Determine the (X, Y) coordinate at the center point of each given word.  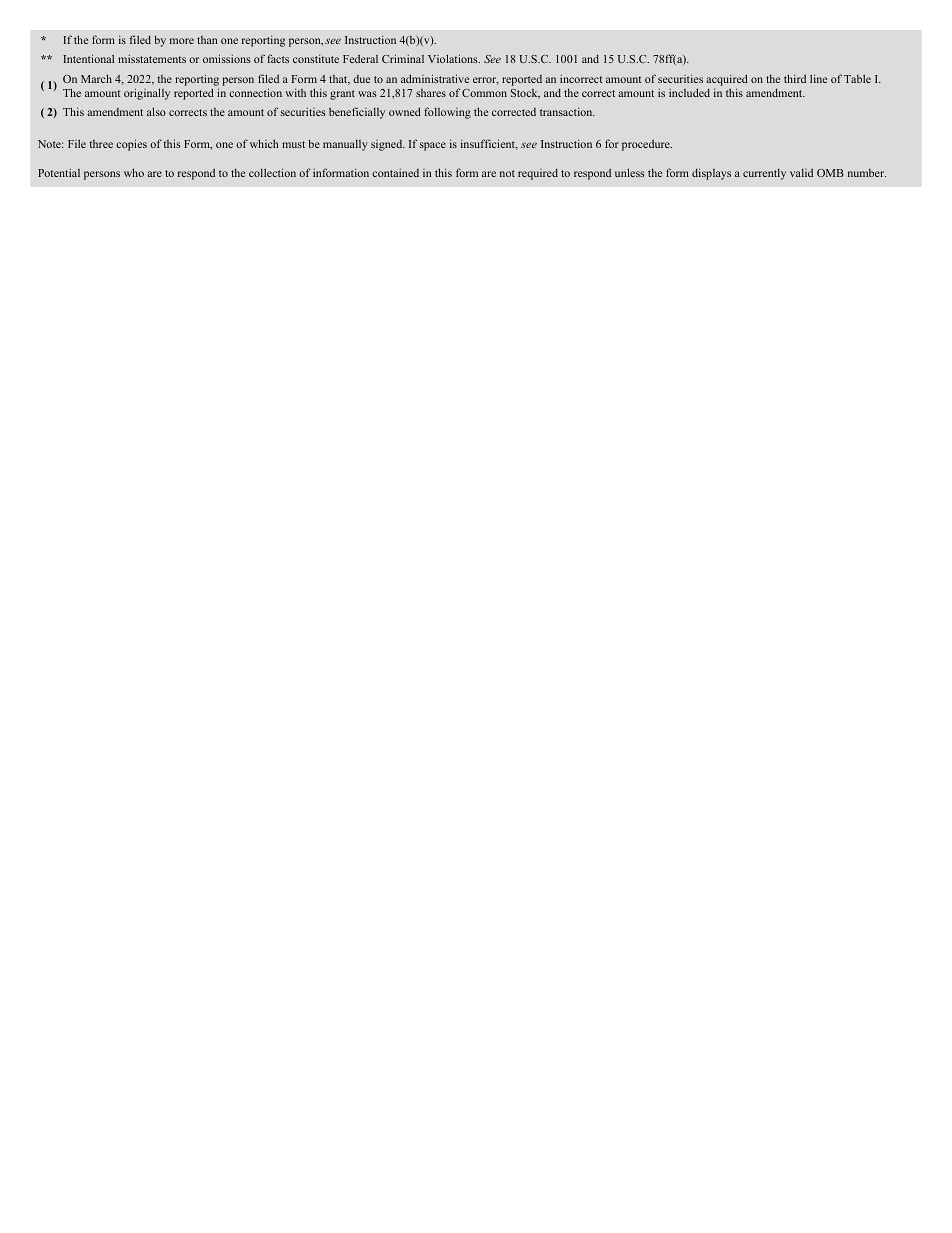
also (156, 111)
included (689, 92)
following (447, 113)
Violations (454, 58)
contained (395, 173)
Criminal (403, 58)
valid (801, 172)
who (134, 172)
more (182, 41)
